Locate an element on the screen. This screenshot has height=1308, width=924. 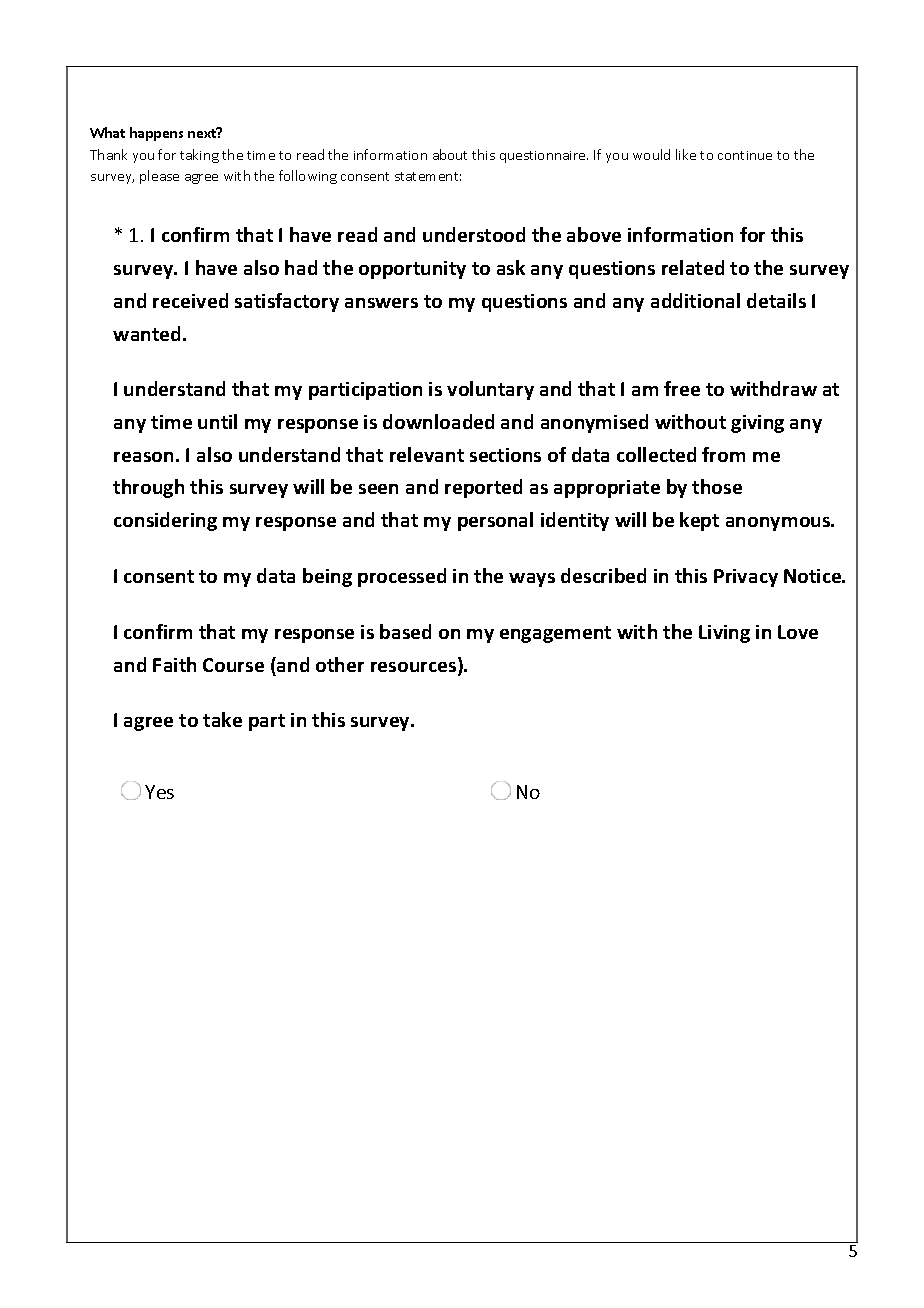
answers is located at coordinates (381, 303).
